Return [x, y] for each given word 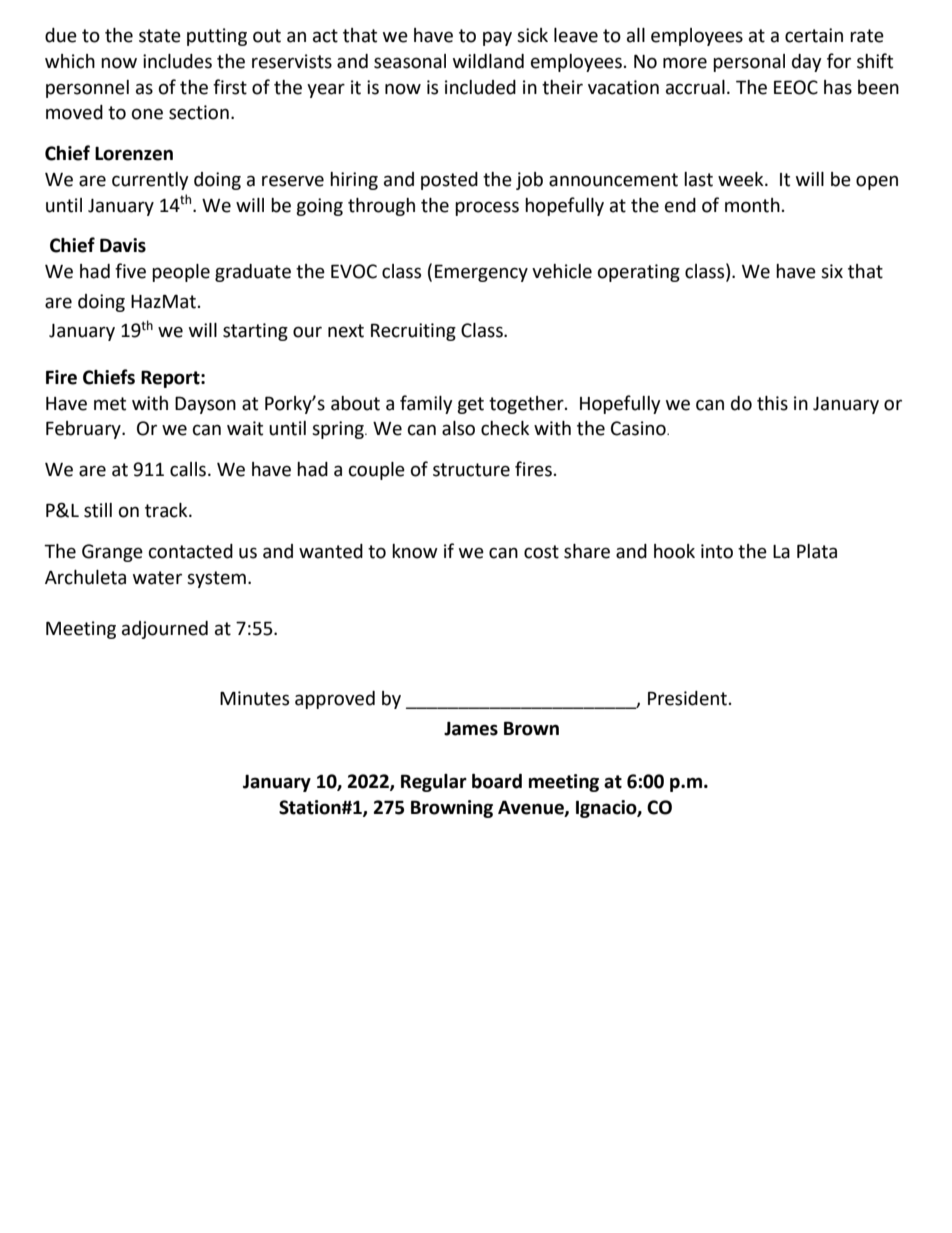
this [772, 403]
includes [177, 61]
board [497, 781]
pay [497, 38]
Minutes [254, 698]
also [458, 428]
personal [749, 63]
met [110, 404]
